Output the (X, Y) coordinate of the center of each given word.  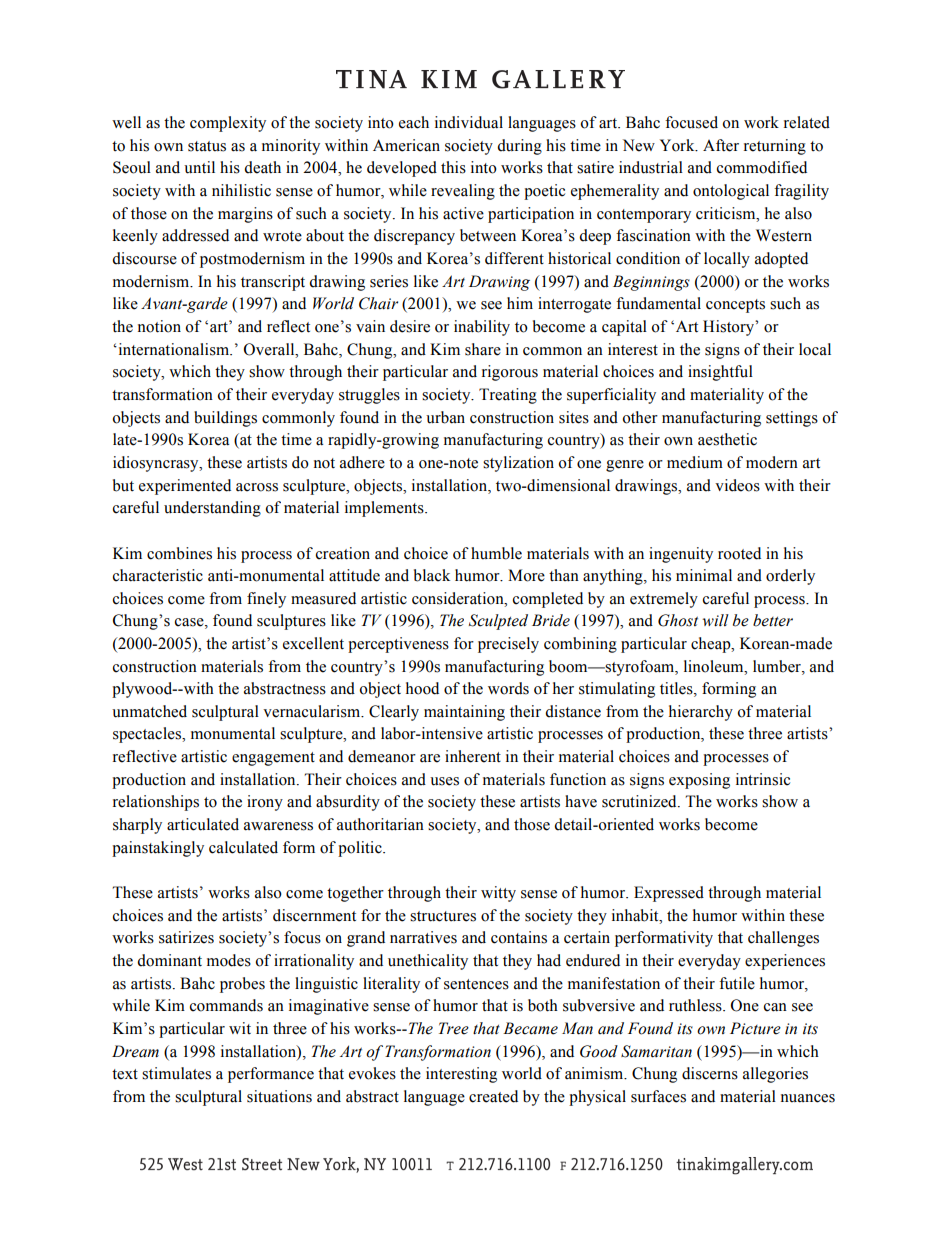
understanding (212, 509)
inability (482, 328)
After (721, 145)
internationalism (173, 349)
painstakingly (158, 849)
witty (498, 894)
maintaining (464, 713)
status (207, 146)
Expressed (669, 894)
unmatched (149, 711)
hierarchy (701, 713)
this (453, 167)
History (730, 328)
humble (496, 553)
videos (737, 485)
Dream (135, 1051)
